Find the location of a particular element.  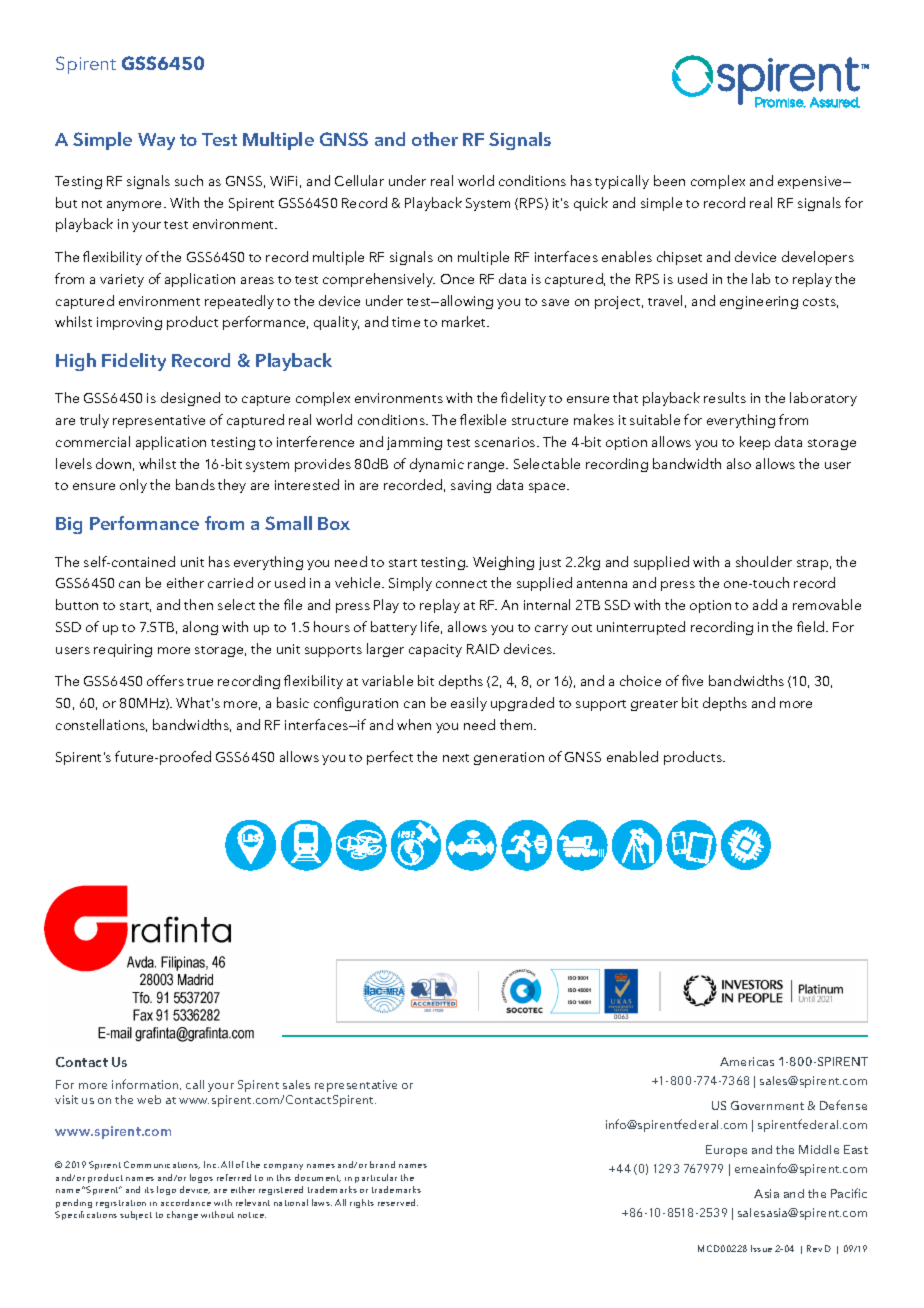

other is located at coordinates (435, 139).
